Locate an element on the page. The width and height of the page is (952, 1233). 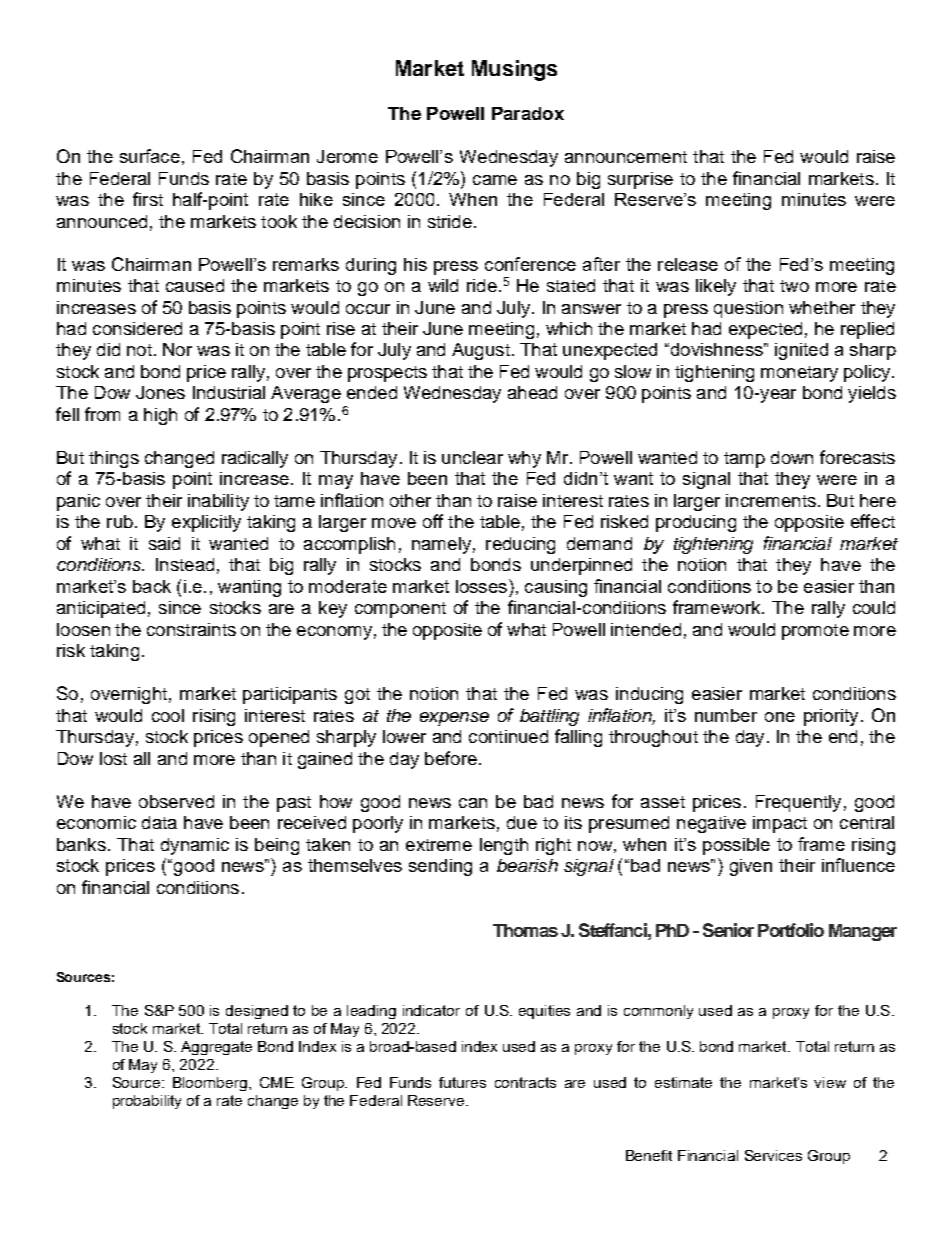
announcement is located at coordinates (626, 157).
